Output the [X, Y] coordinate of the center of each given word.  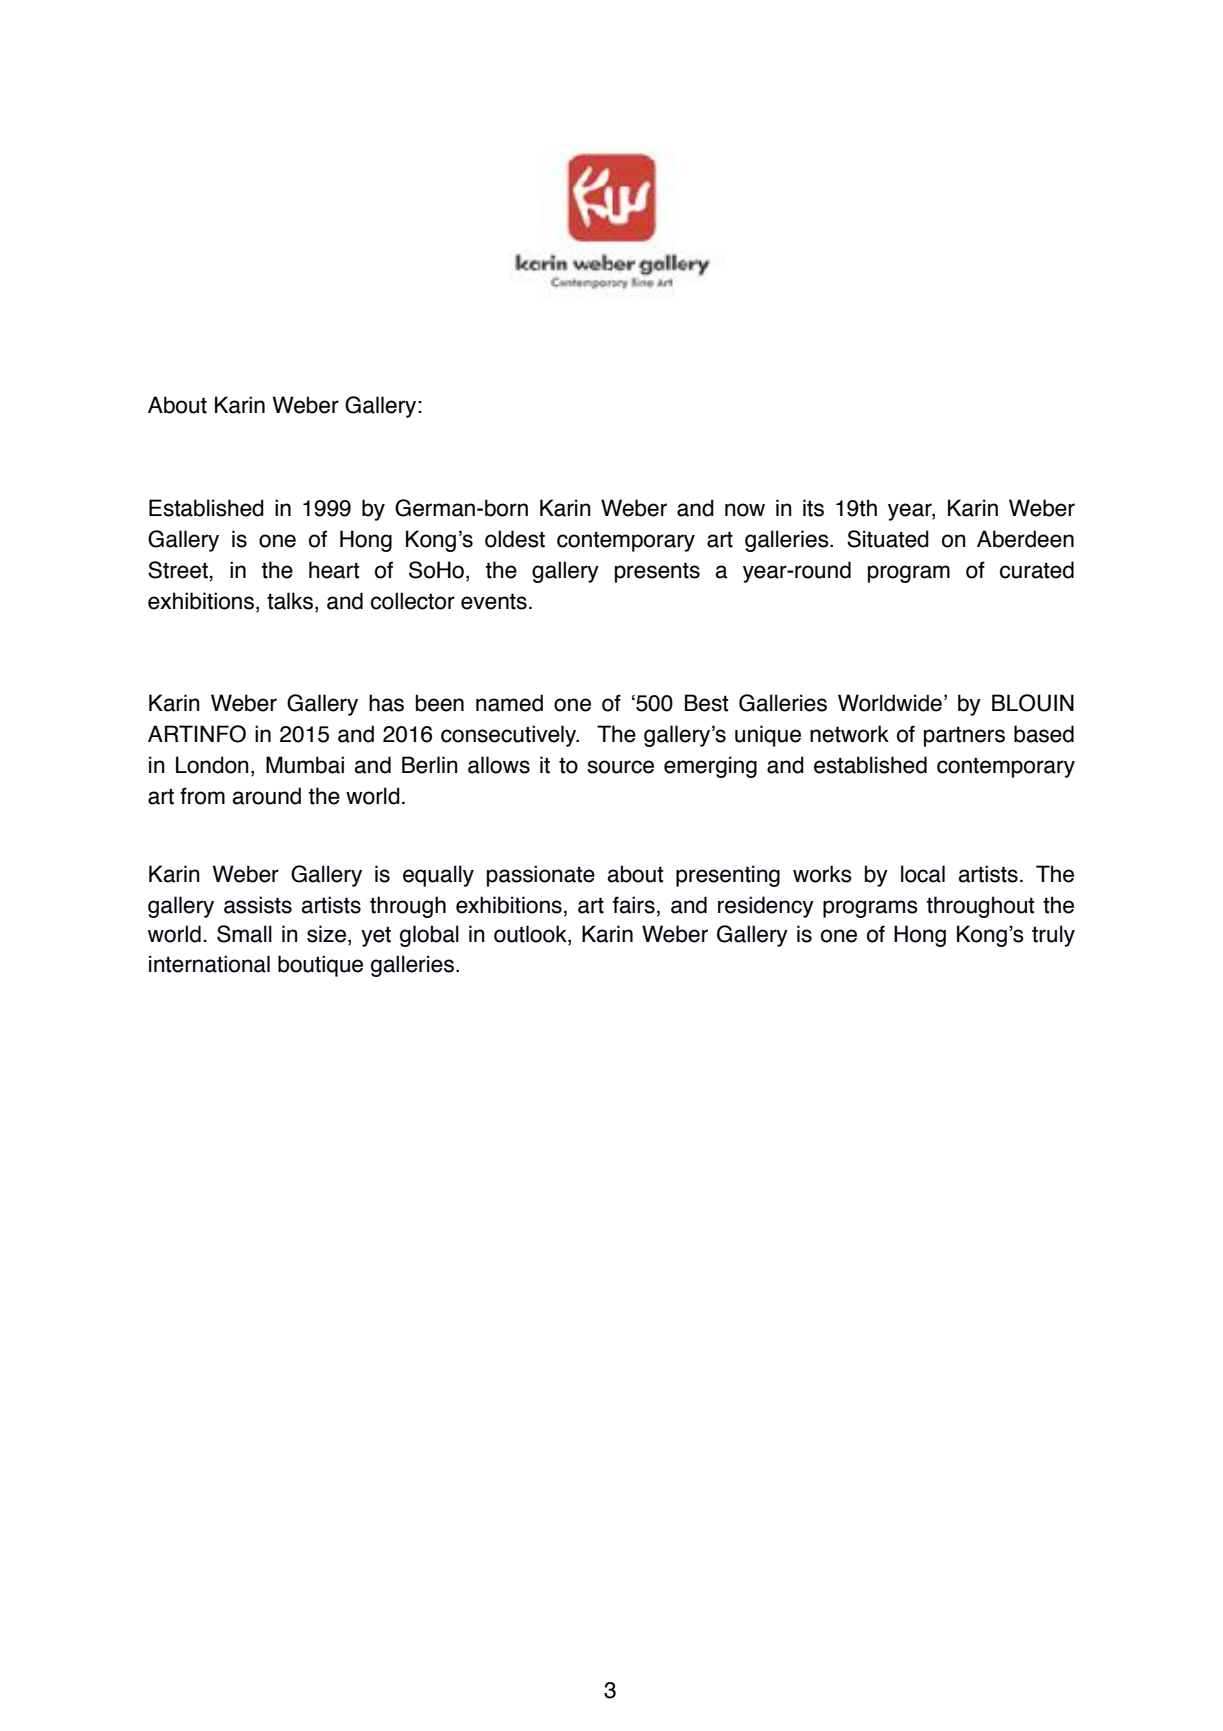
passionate [541, 876]
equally [438, 876]
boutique [320, 966]
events [494, 601]
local [923, 874]
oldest [515, 539]
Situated [888, 539]
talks [291, 601]
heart [334, 570]
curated [1037, 570]
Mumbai [305, 765]
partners [964, 736]
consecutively [510, 736]
